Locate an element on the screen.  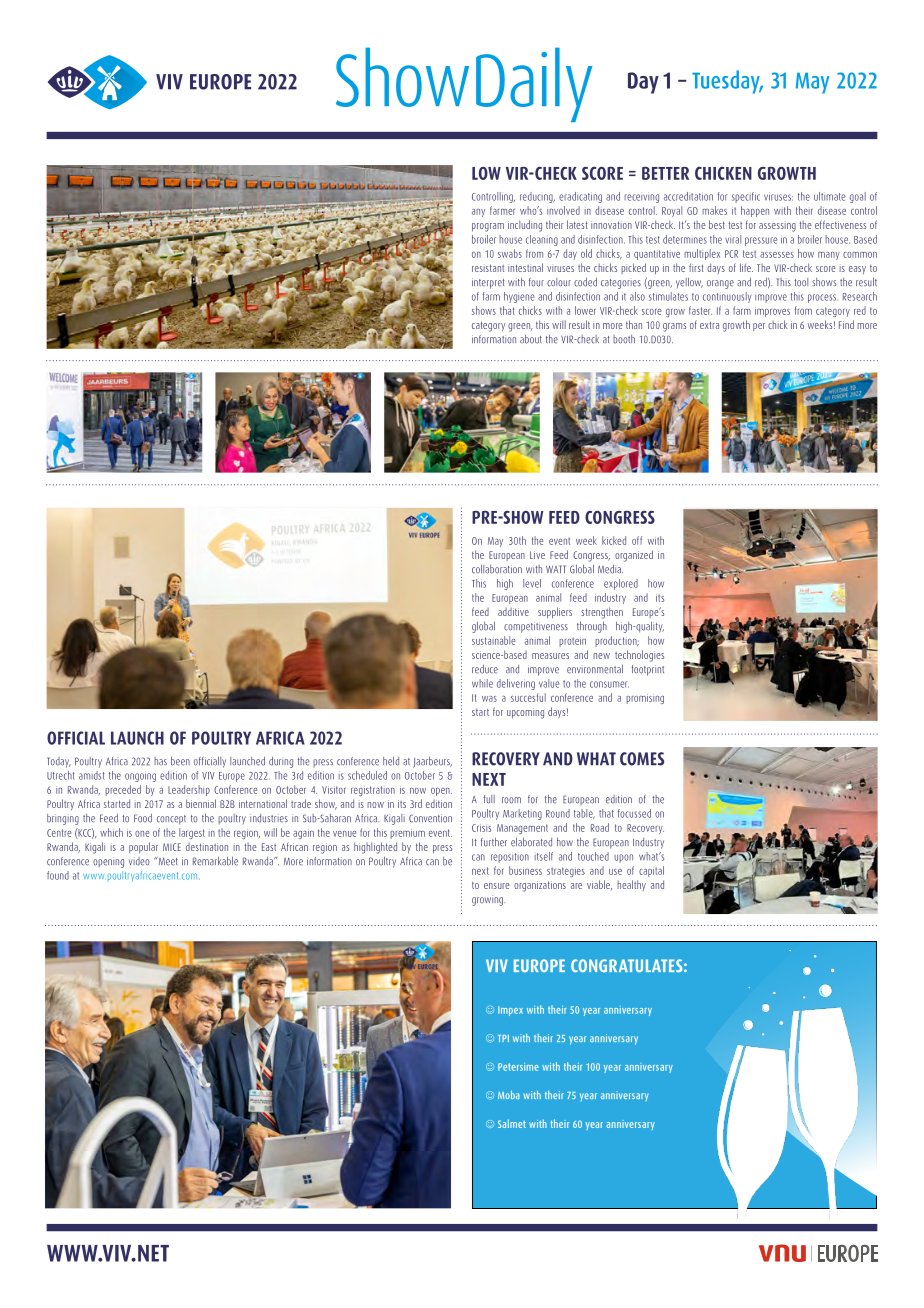
capital is located at coordinates (651, 871).
